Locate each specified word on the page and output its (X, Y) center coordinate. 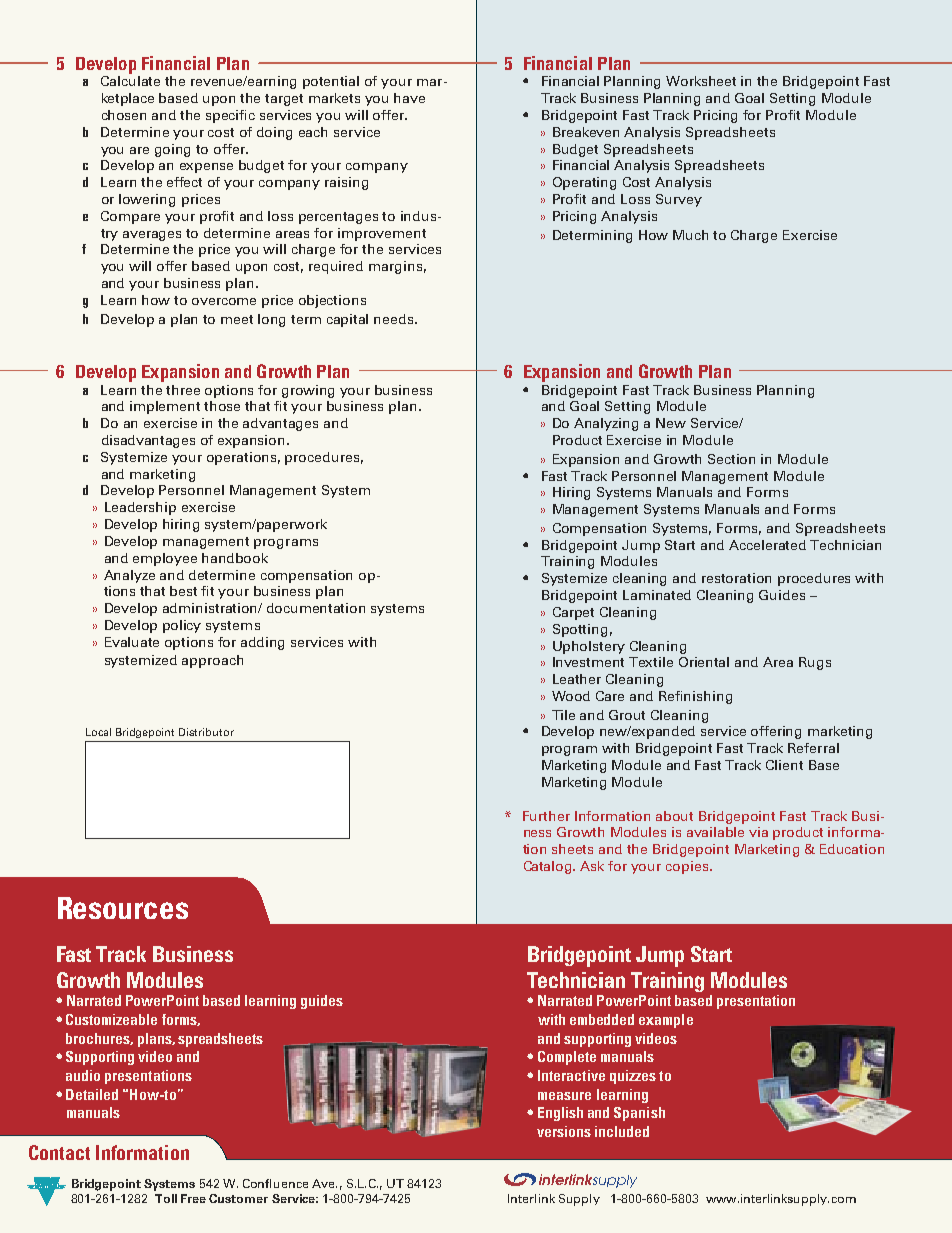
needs (395, 319)
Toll (165, 1196)
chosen (124, 115)
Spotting (580, 630)
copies (687, 867)
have (409, 98)
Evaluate (132, 642)
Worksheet (701, 81)
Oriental (704, 662)
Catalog (549, 867)
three (183, 390)
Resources (123, 908)
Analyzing (606, 424)
